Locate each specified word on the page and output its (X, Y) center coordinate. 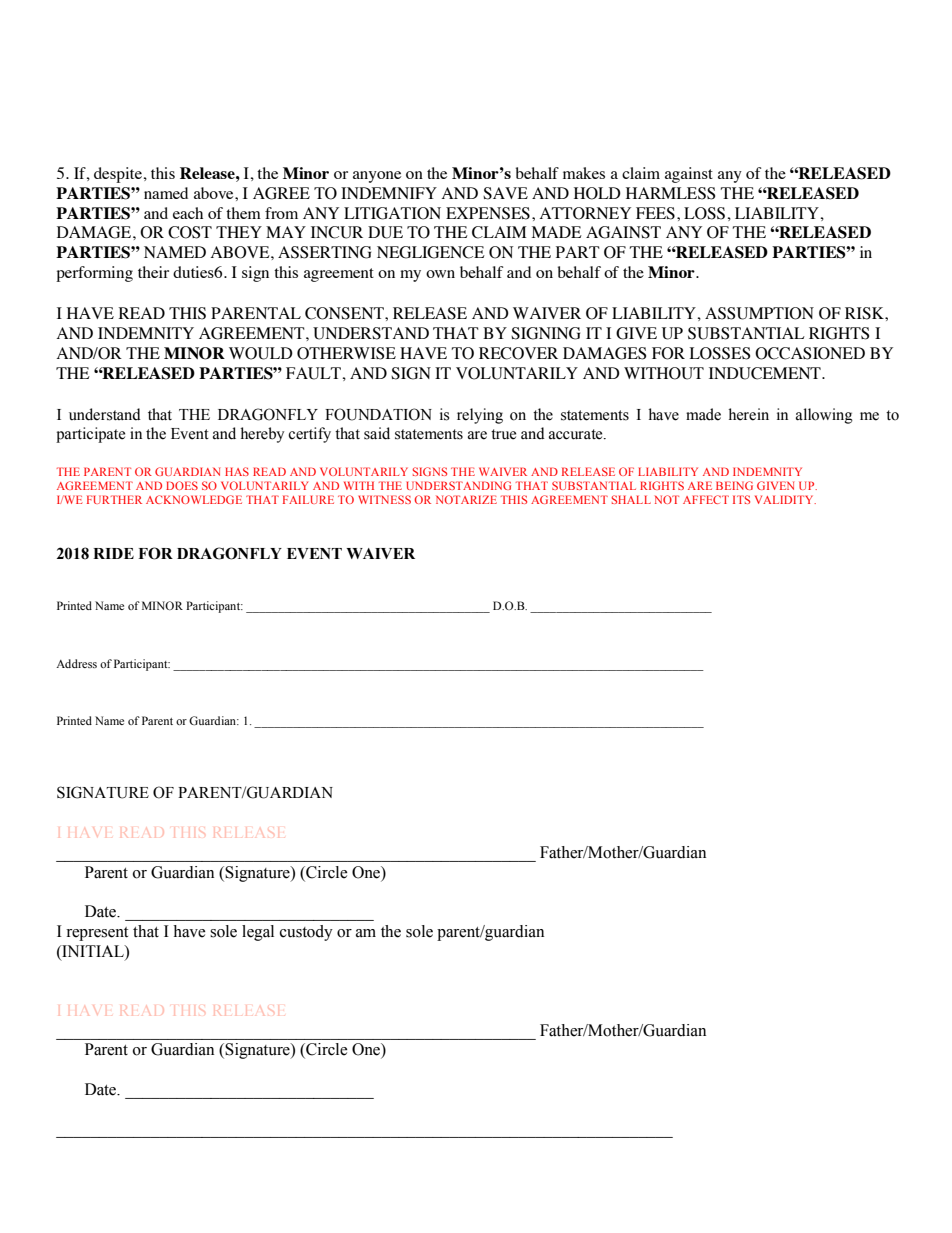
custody (306, 933)
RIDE (113, 553)
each (188, 213)
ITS (741, 499)
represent (97, 934)
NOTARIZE (466, 499)
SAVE (505, 193)
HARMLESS (670, 193)
